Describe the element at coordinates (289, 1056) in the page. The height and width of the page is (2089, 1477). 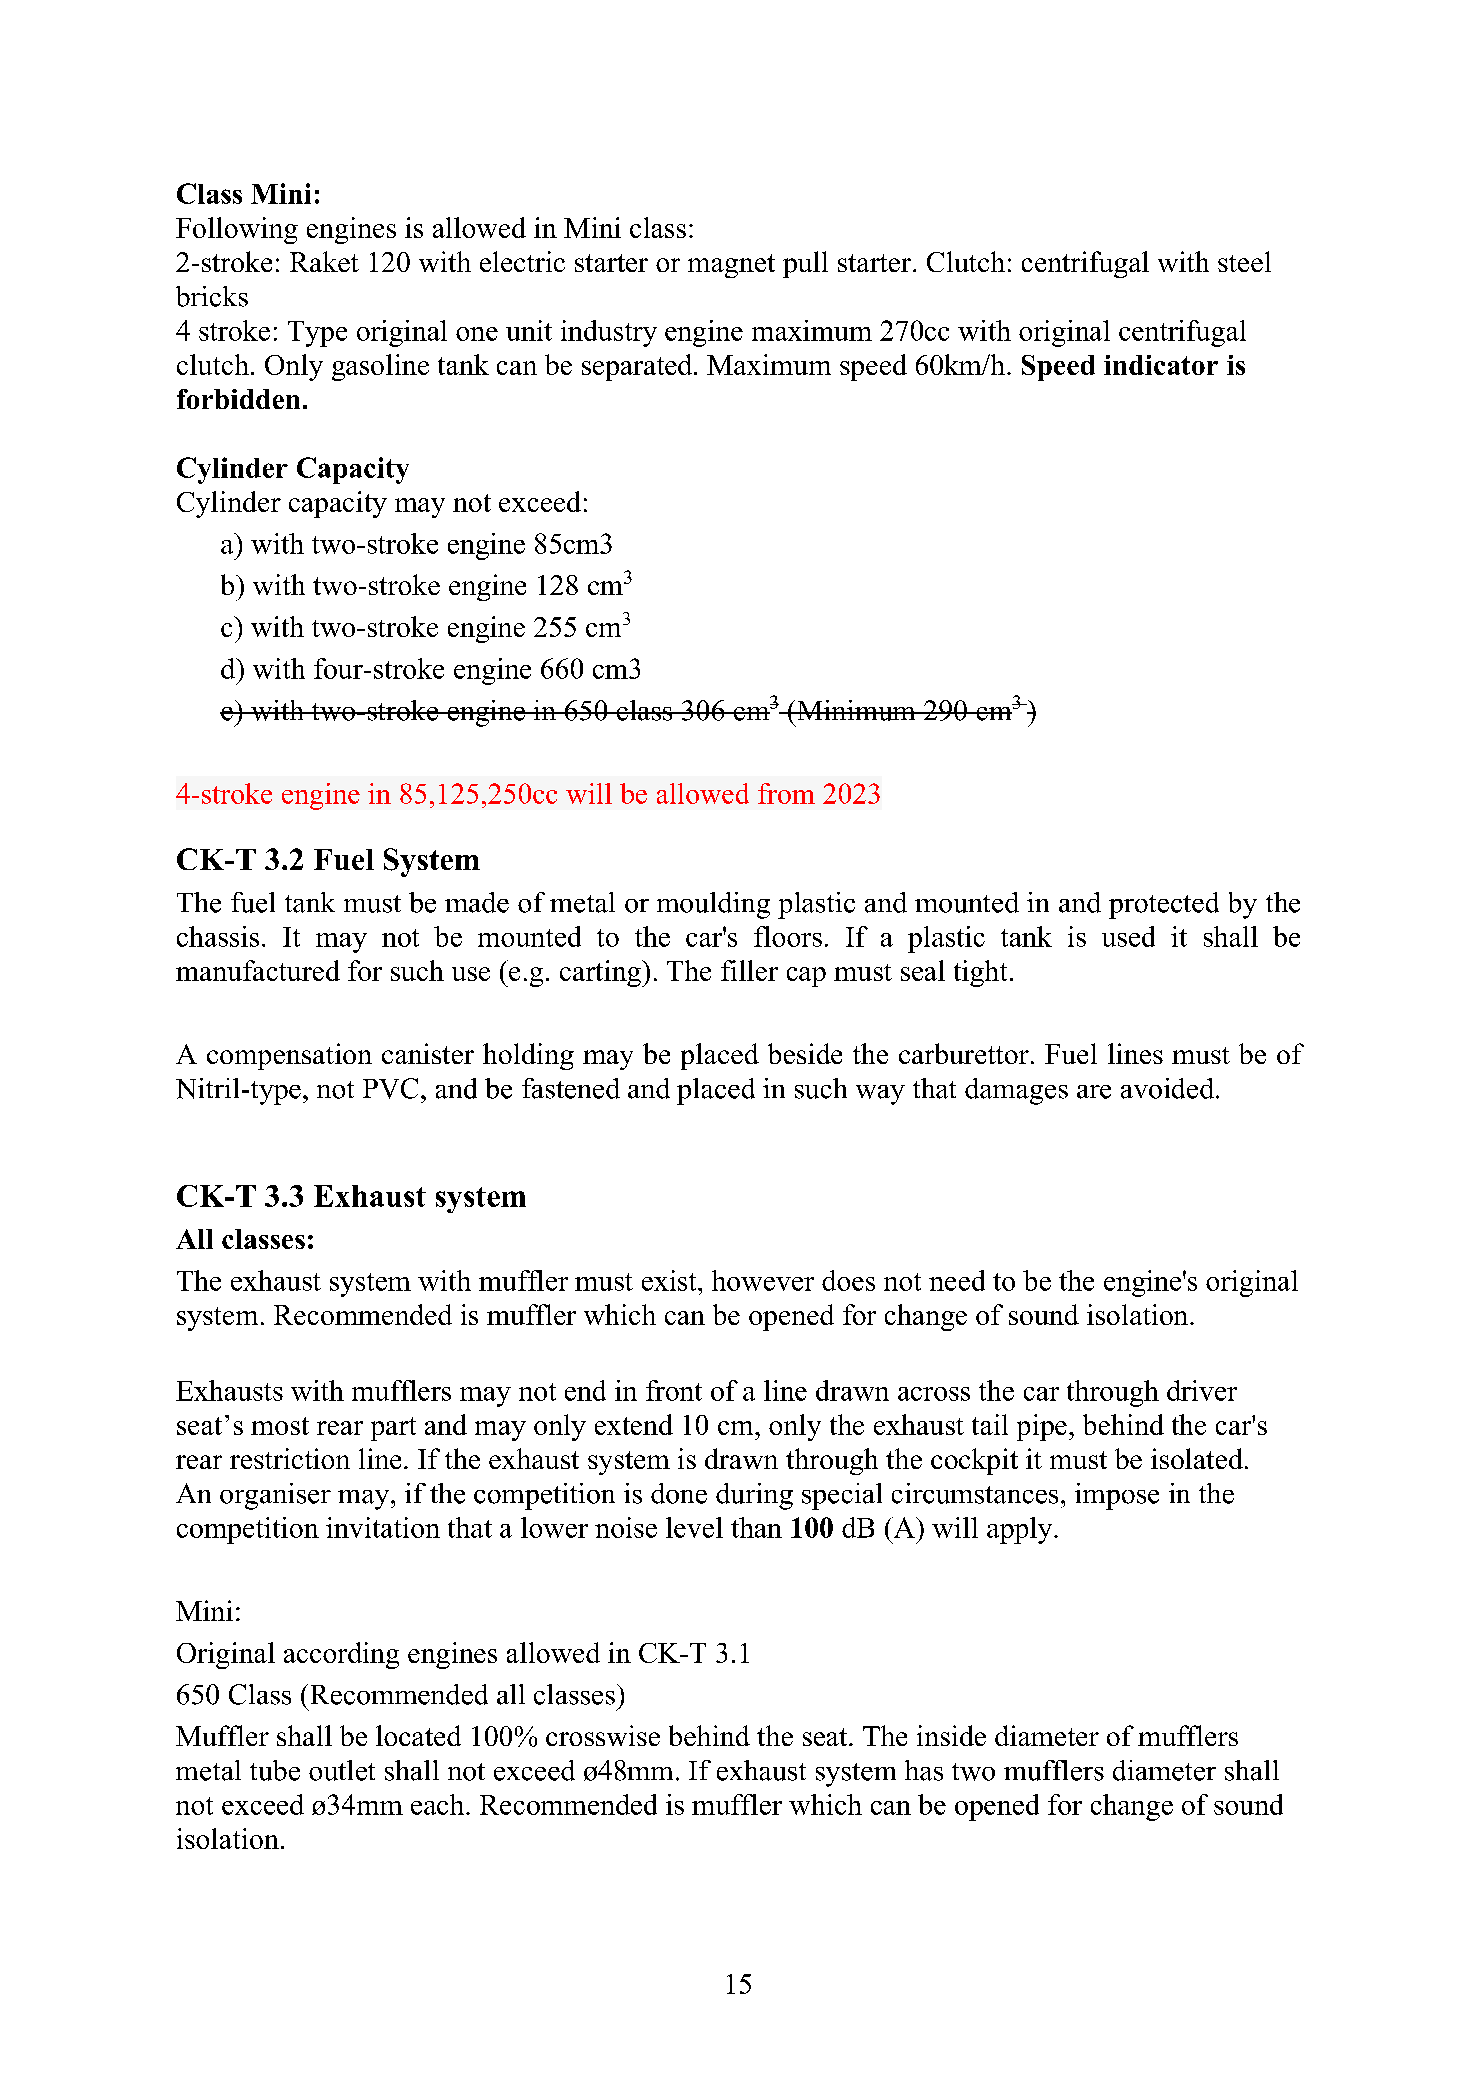
I see `compensation` at that location.
